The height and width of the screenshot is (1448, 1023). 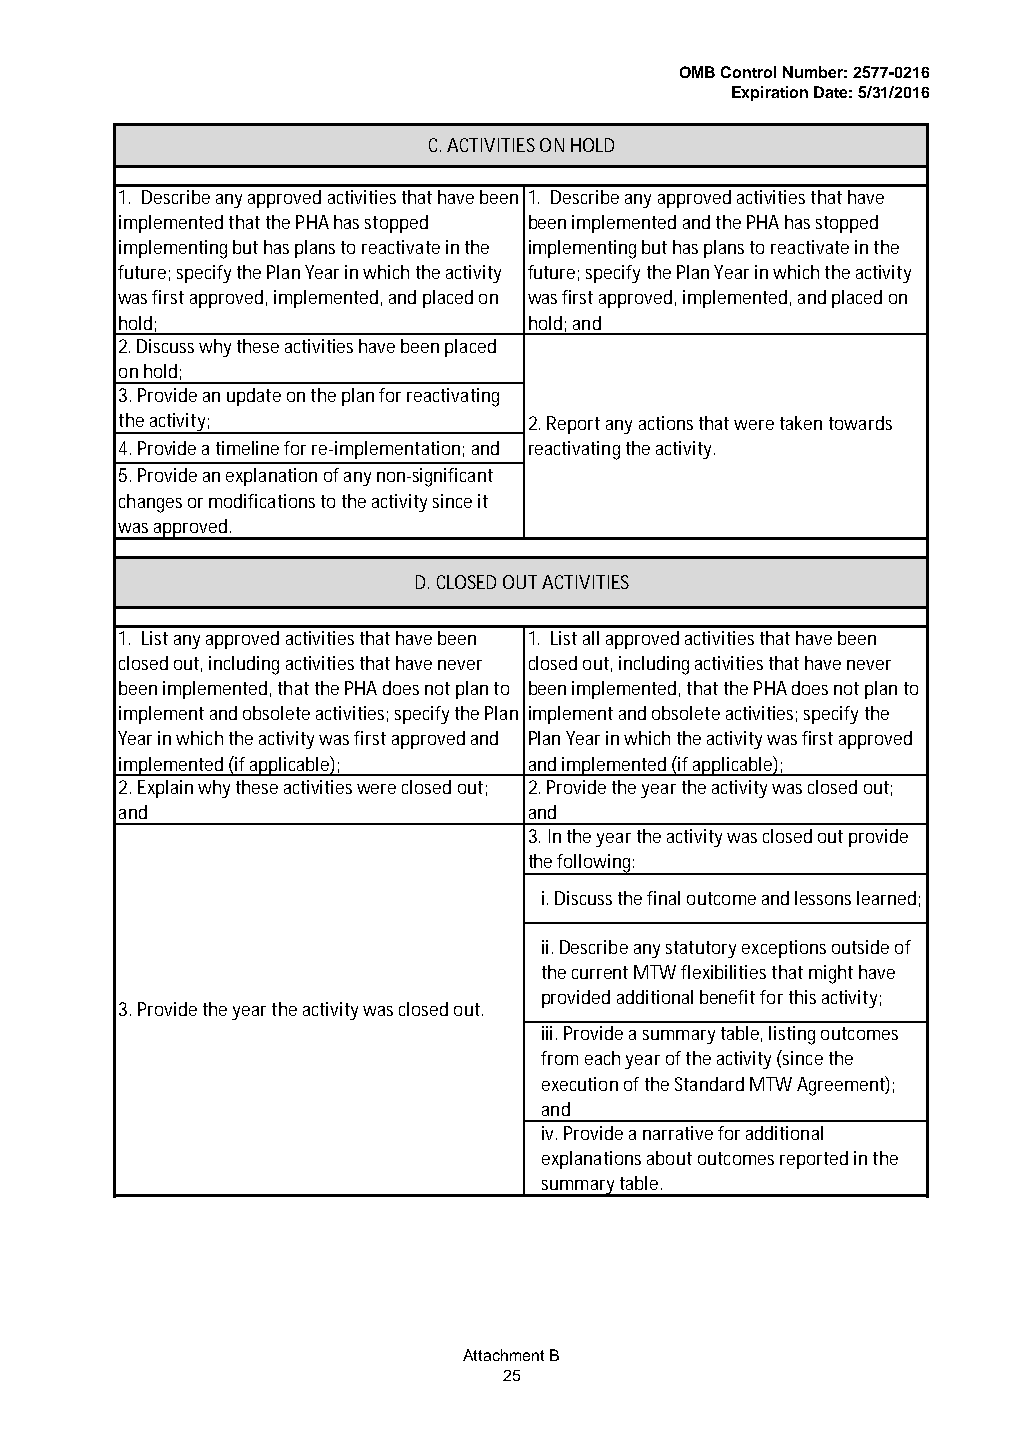 What do you see at coordinates (262, 501) in the screenshot?
I see `modifications` at bounding box center [262, 501].
